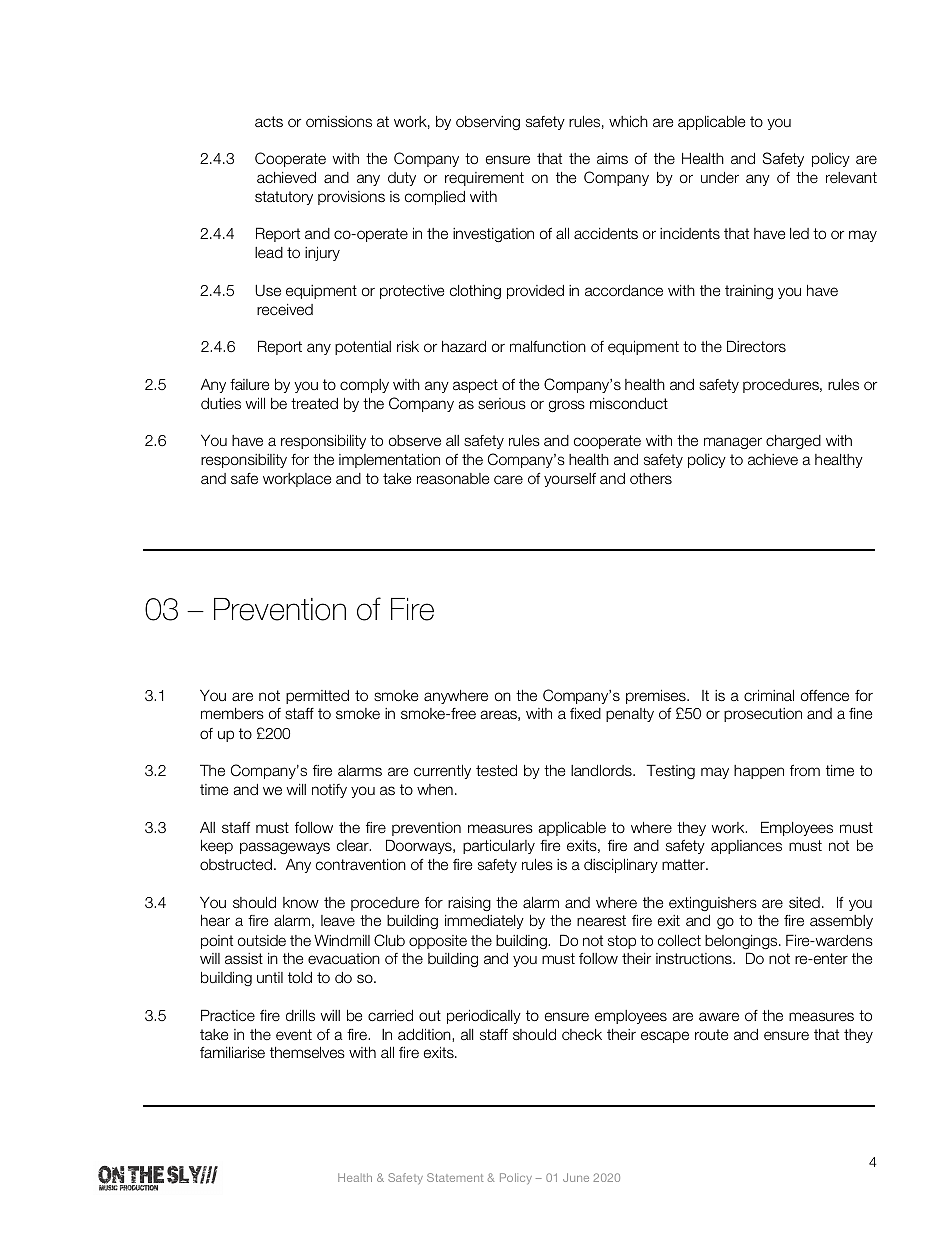 The image size is (952, 1233). I want to click on themselves, so click(307, 1052).
